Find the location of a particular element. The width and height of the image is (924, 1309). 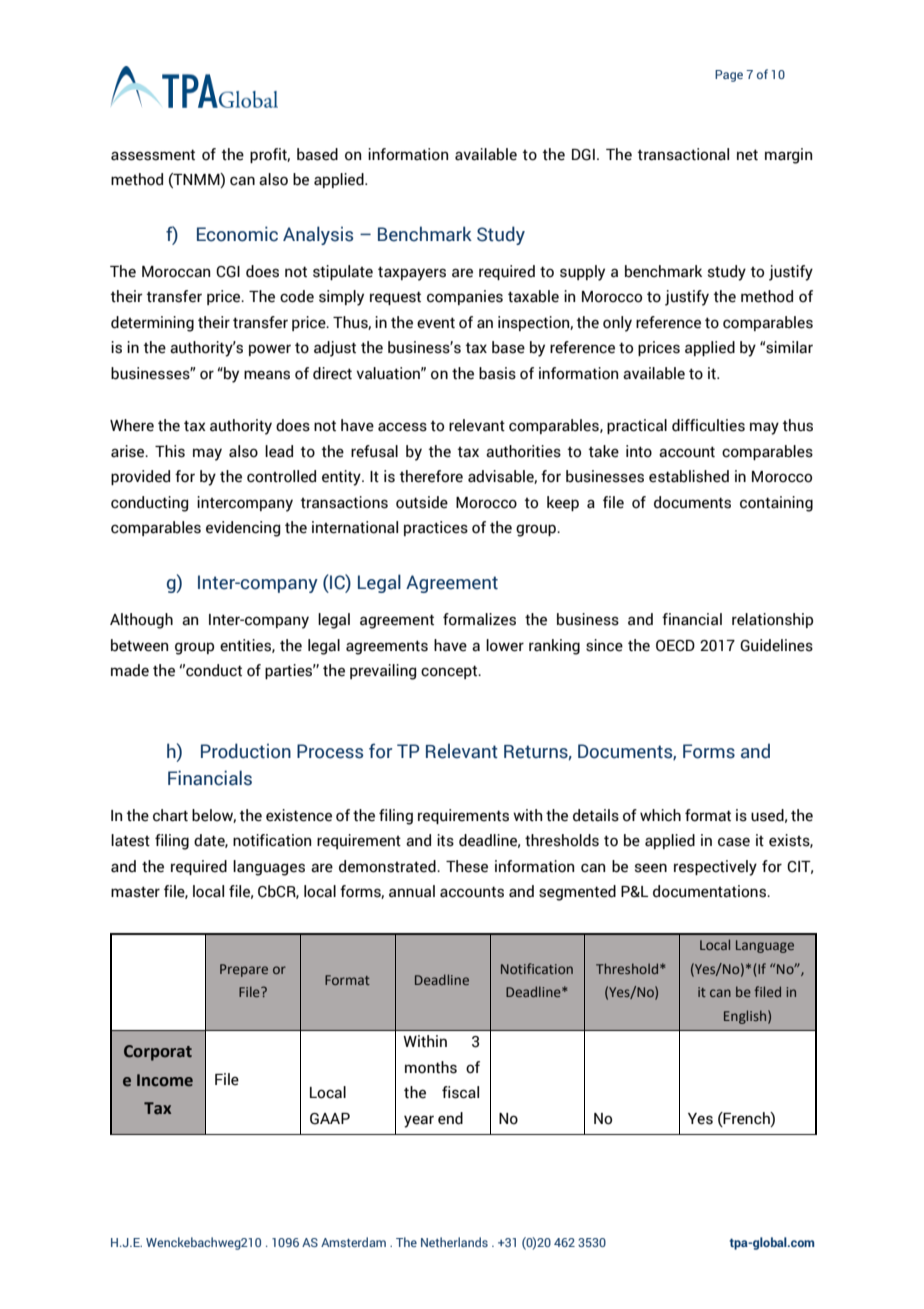

end is located at coordinates (450, 1118).
